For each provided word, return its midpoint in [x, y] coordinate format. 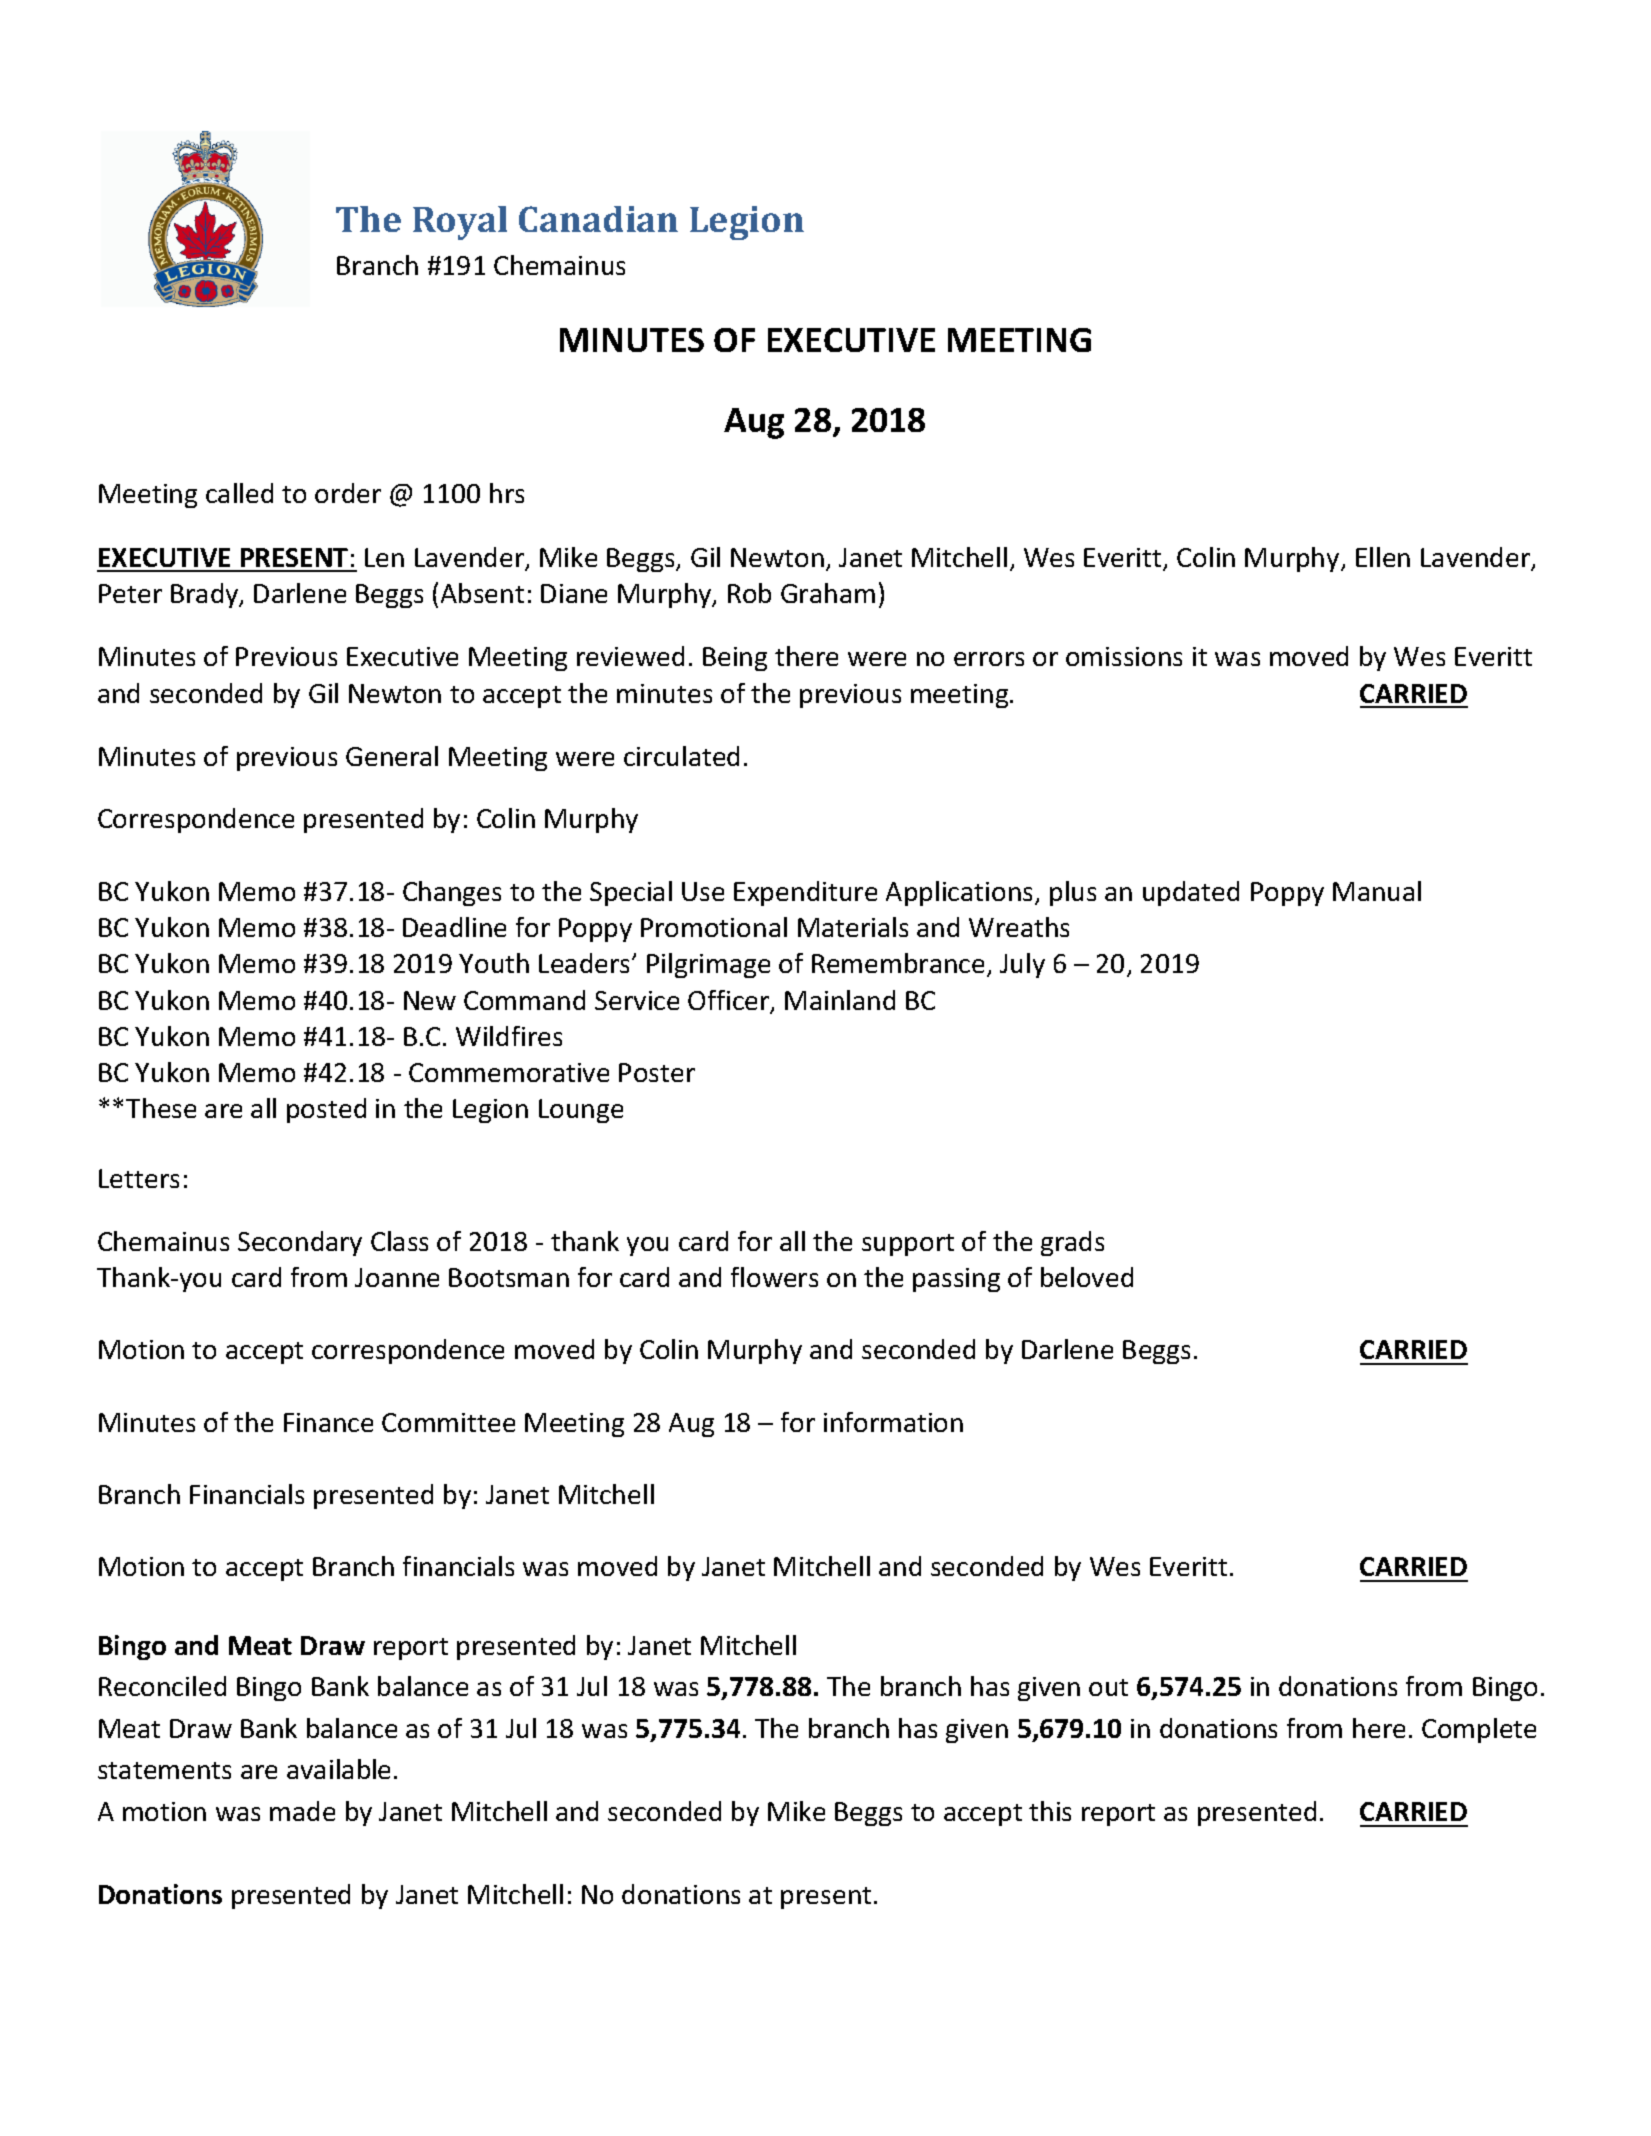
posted [326, 1110]
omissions [1124, 656]
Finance [328, 1422]
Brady [206, 595]
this [1050, 1811]
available [338, 1769]
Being [735, 659]
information [893, 1422]
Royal [460, 223]
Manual [1377, 891]
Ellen [1383, 557]
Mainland [840, 1000]
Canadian [598, 219]
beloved [1087, 1277]
